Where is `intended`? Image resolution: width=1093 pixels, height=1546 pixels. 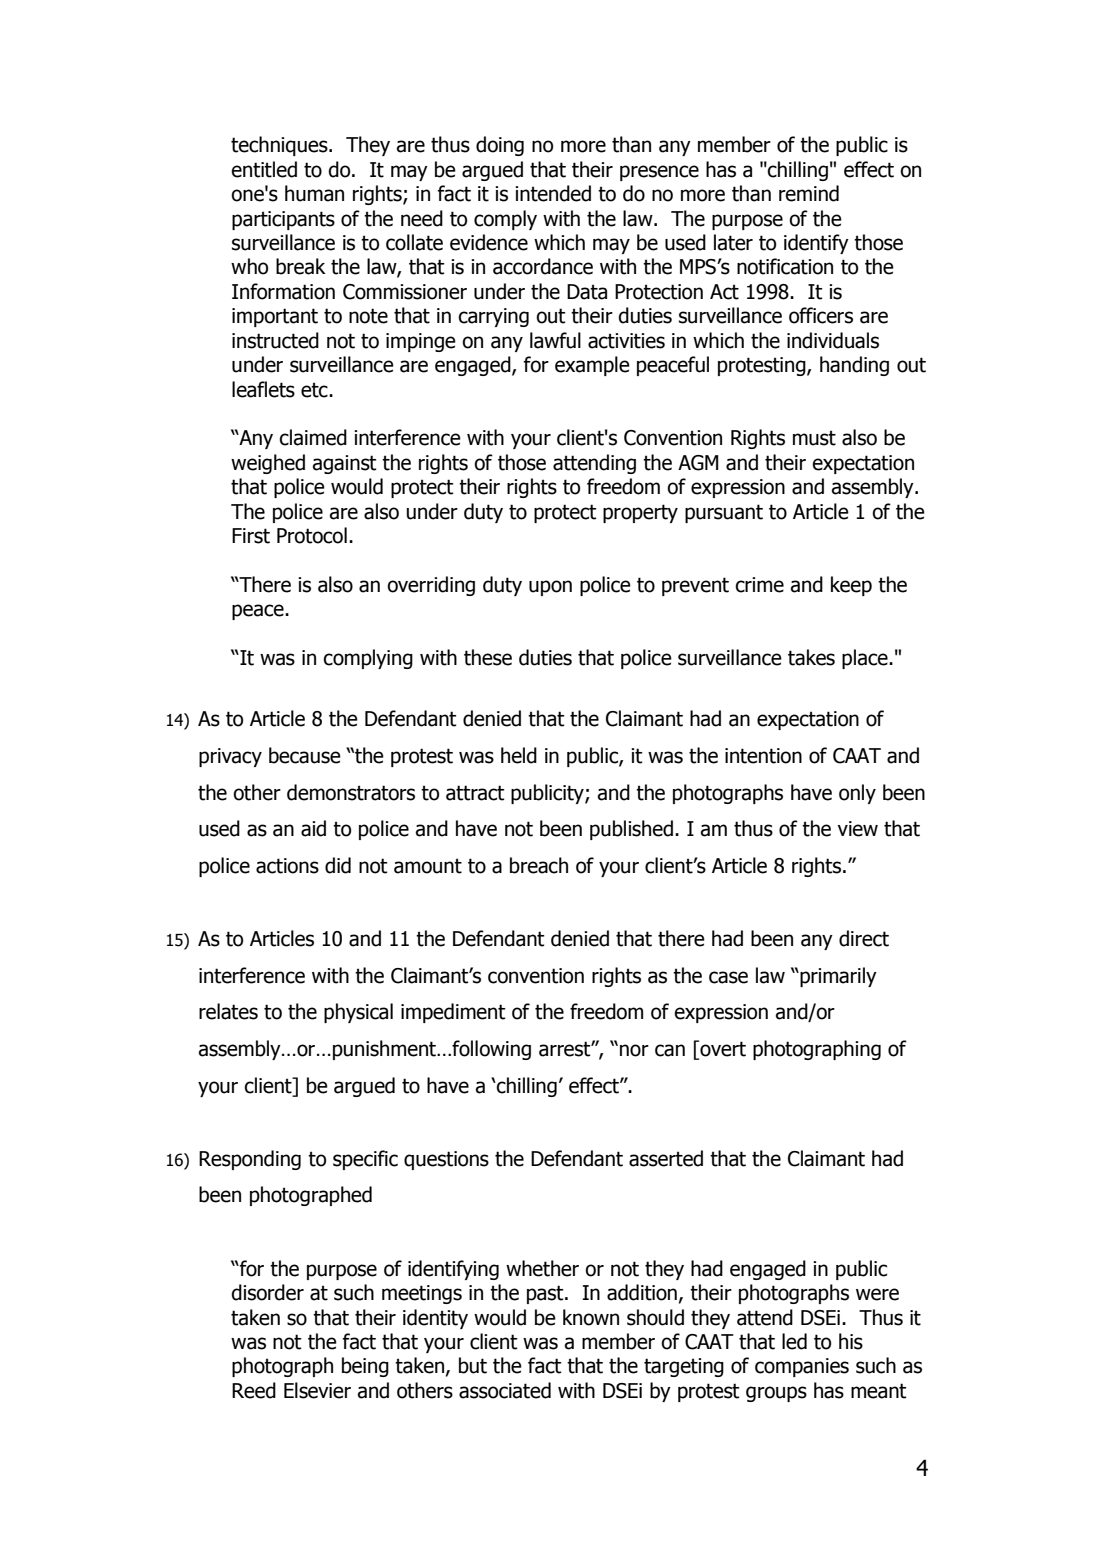
intended is located at coordinates (553, 193).
